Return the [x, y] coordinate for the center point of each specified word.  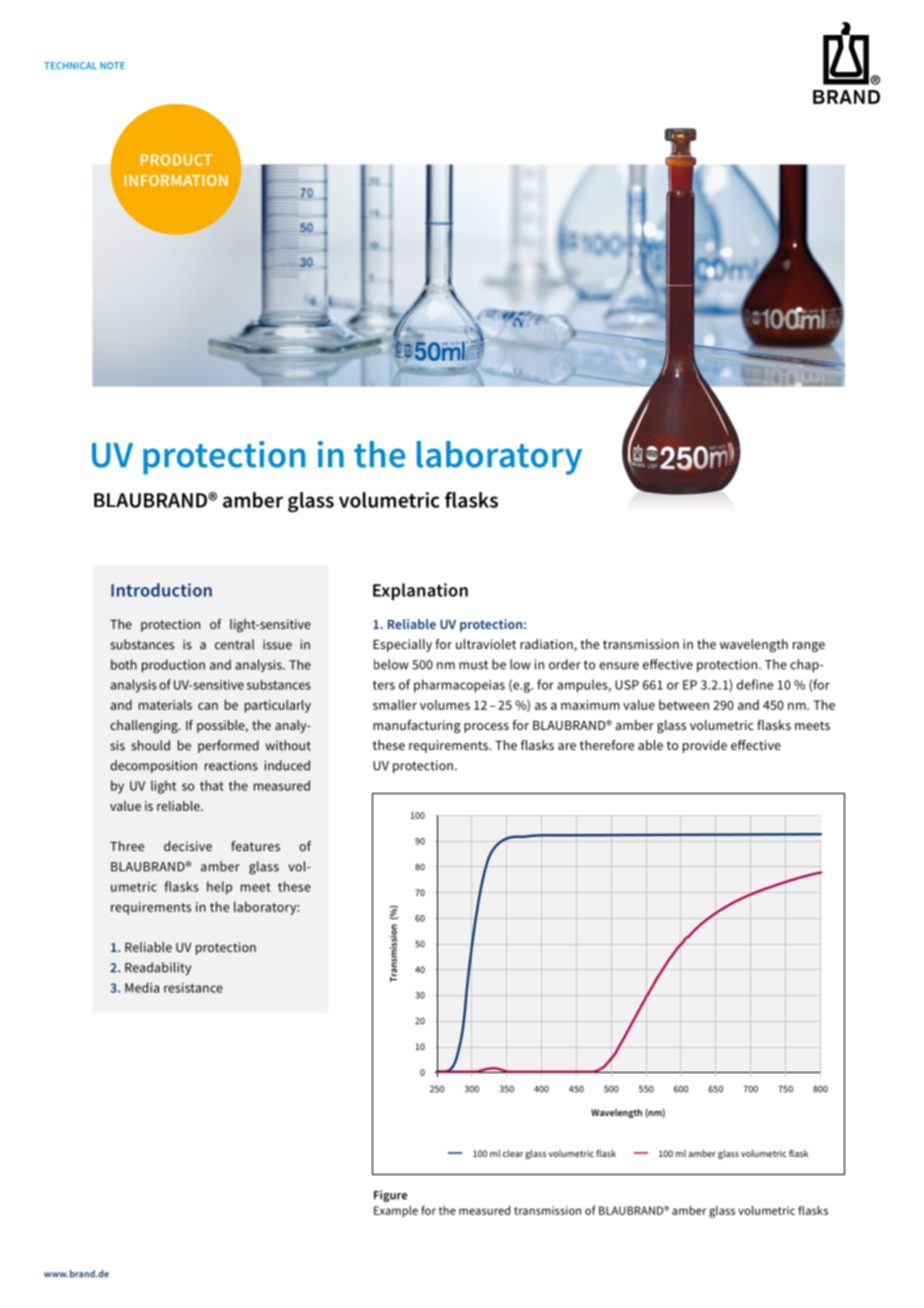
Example [396, 1212]
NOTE [112, 65]
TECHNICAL [70, 65]
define [755, 684]
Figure [390, 1196]
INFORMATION [176, 180]
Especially [402, 645]
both [124, 664]
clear [513, 1153]
